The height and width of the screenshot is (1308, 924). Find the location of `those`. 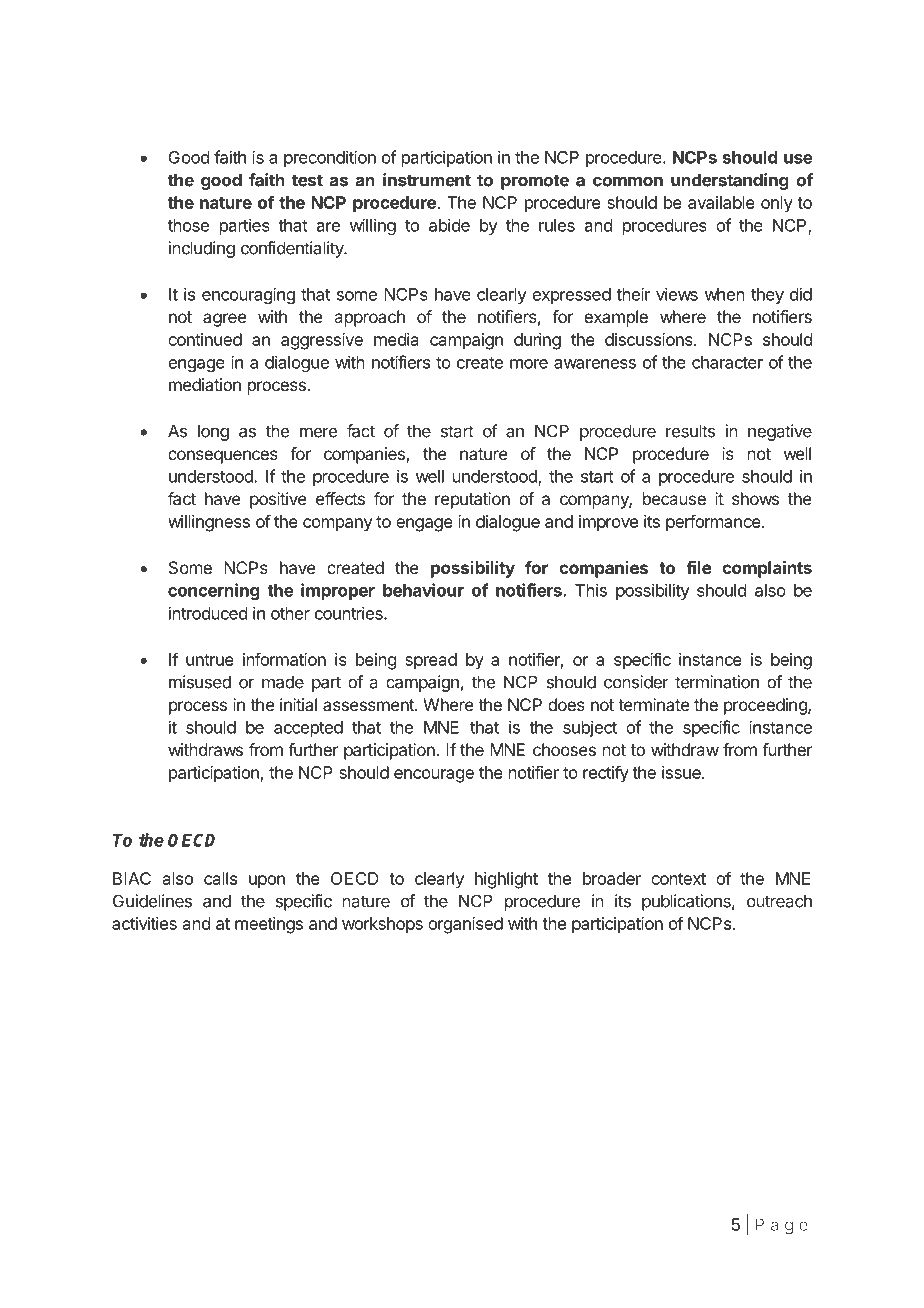

those is located at coordinates (188, 225).
